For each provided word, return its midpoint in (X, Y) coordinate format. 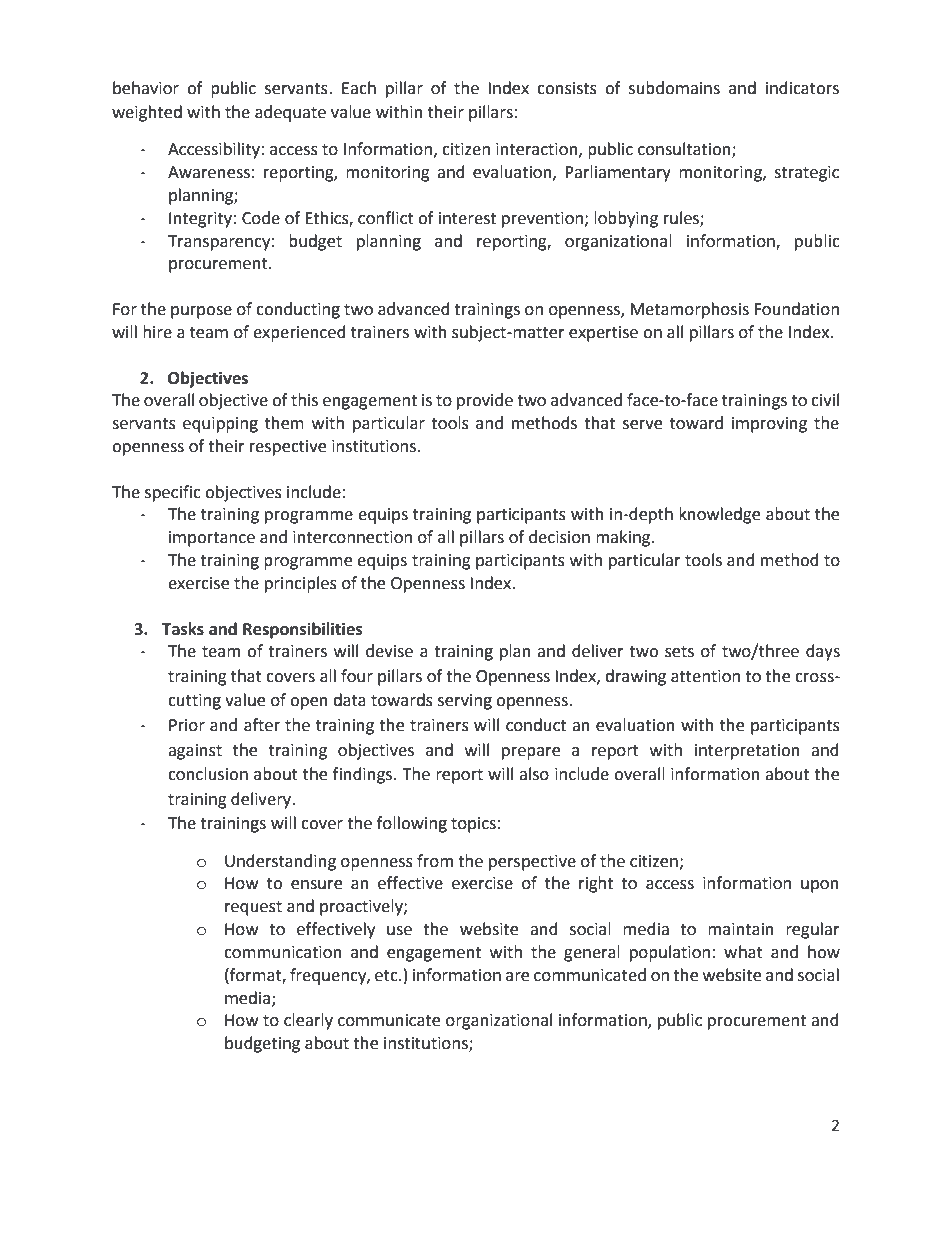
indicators (802, 88)
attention (705, 676)
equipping (220, 425)
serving (465, 702)
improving (769, 425)
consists (567, 88)
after (262, 725)
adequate (290, 113)
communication (283, 952)
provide (485, 401)
